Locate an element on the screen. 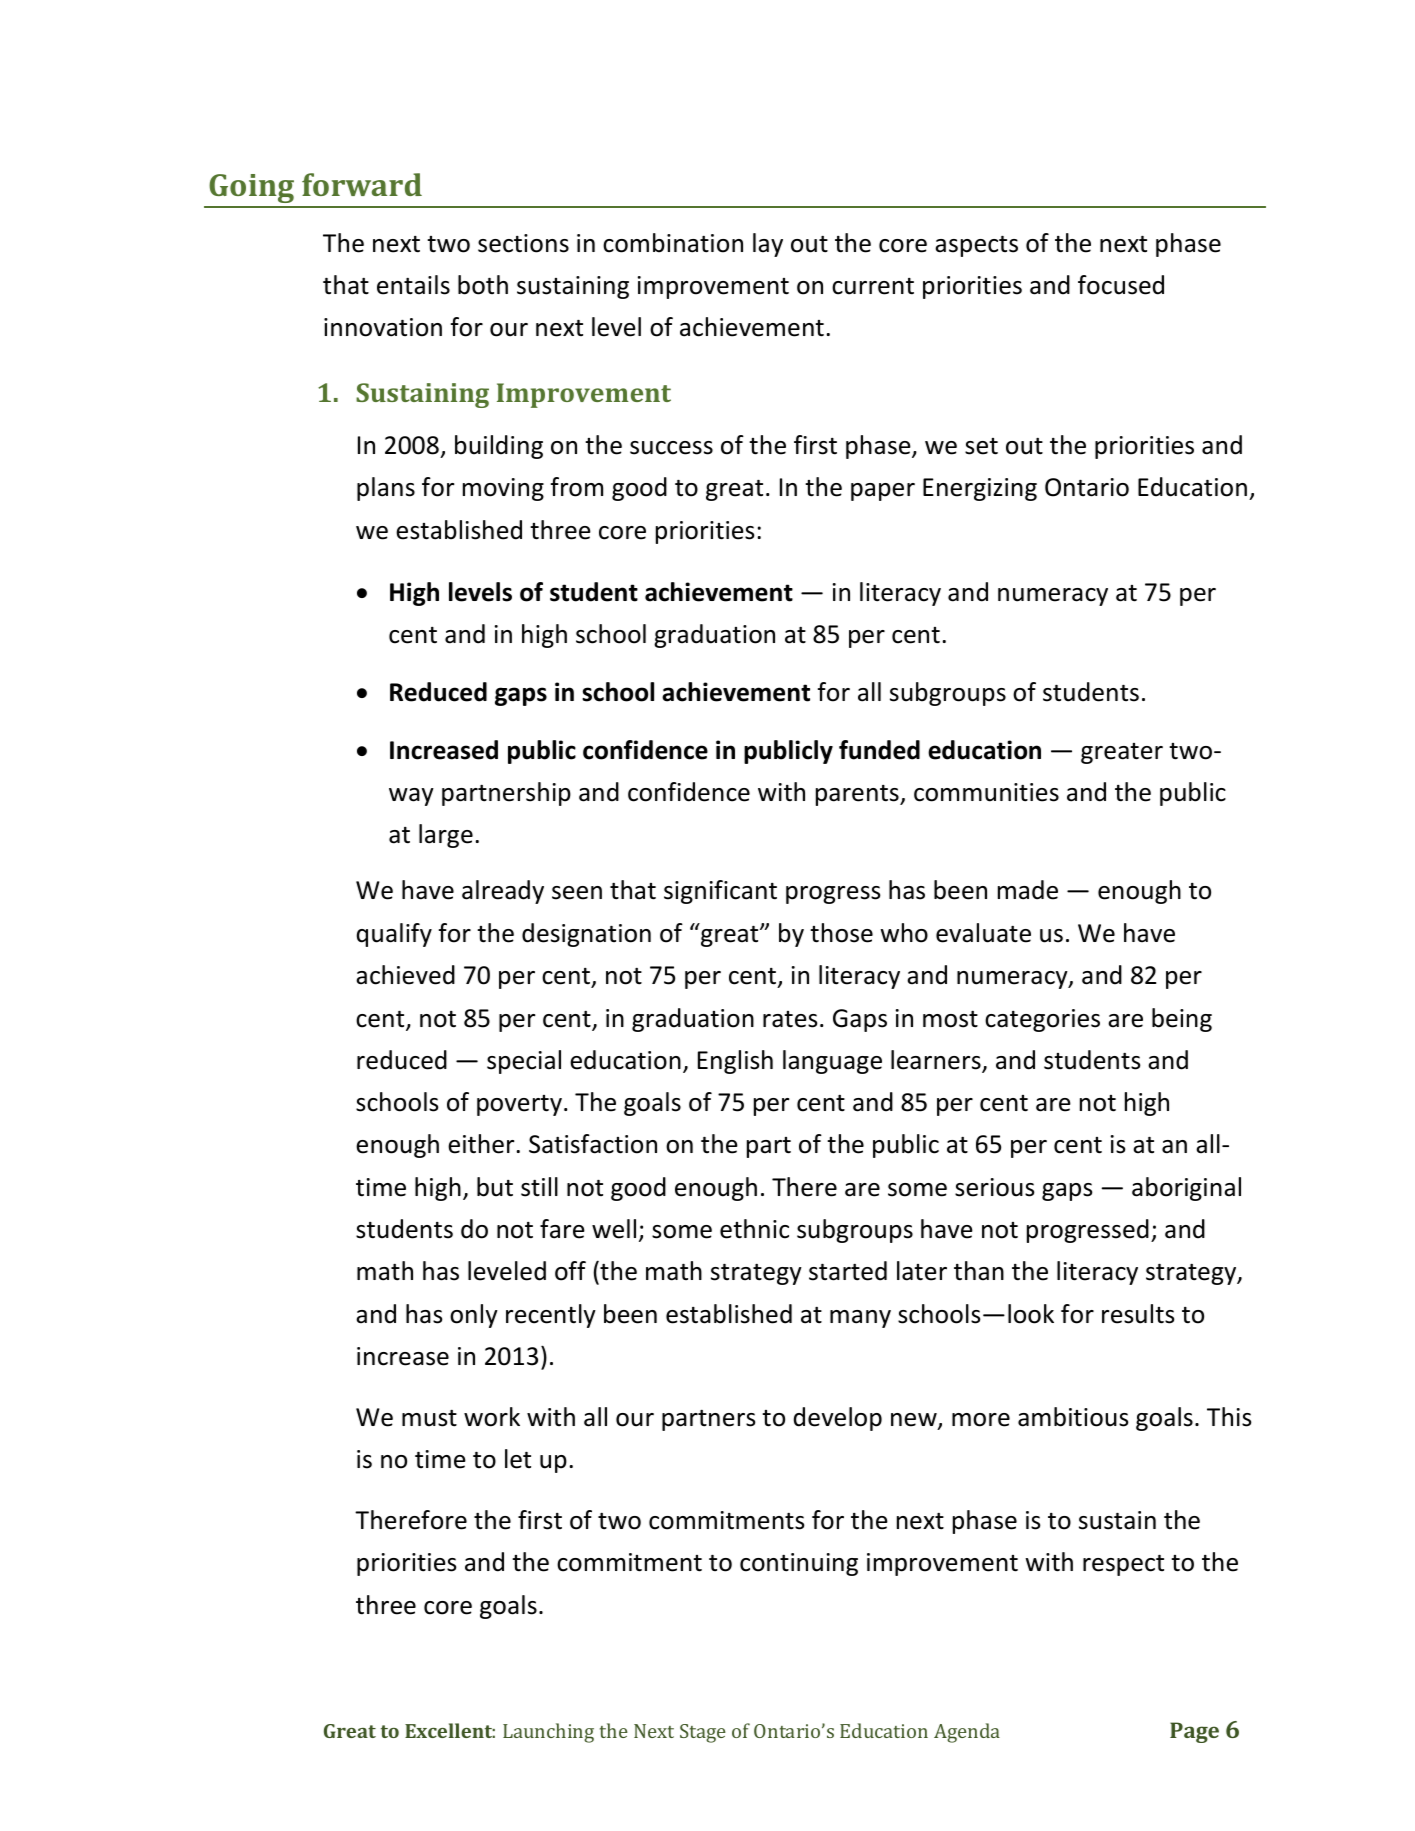  either is located at coordinates (481, 1144).
